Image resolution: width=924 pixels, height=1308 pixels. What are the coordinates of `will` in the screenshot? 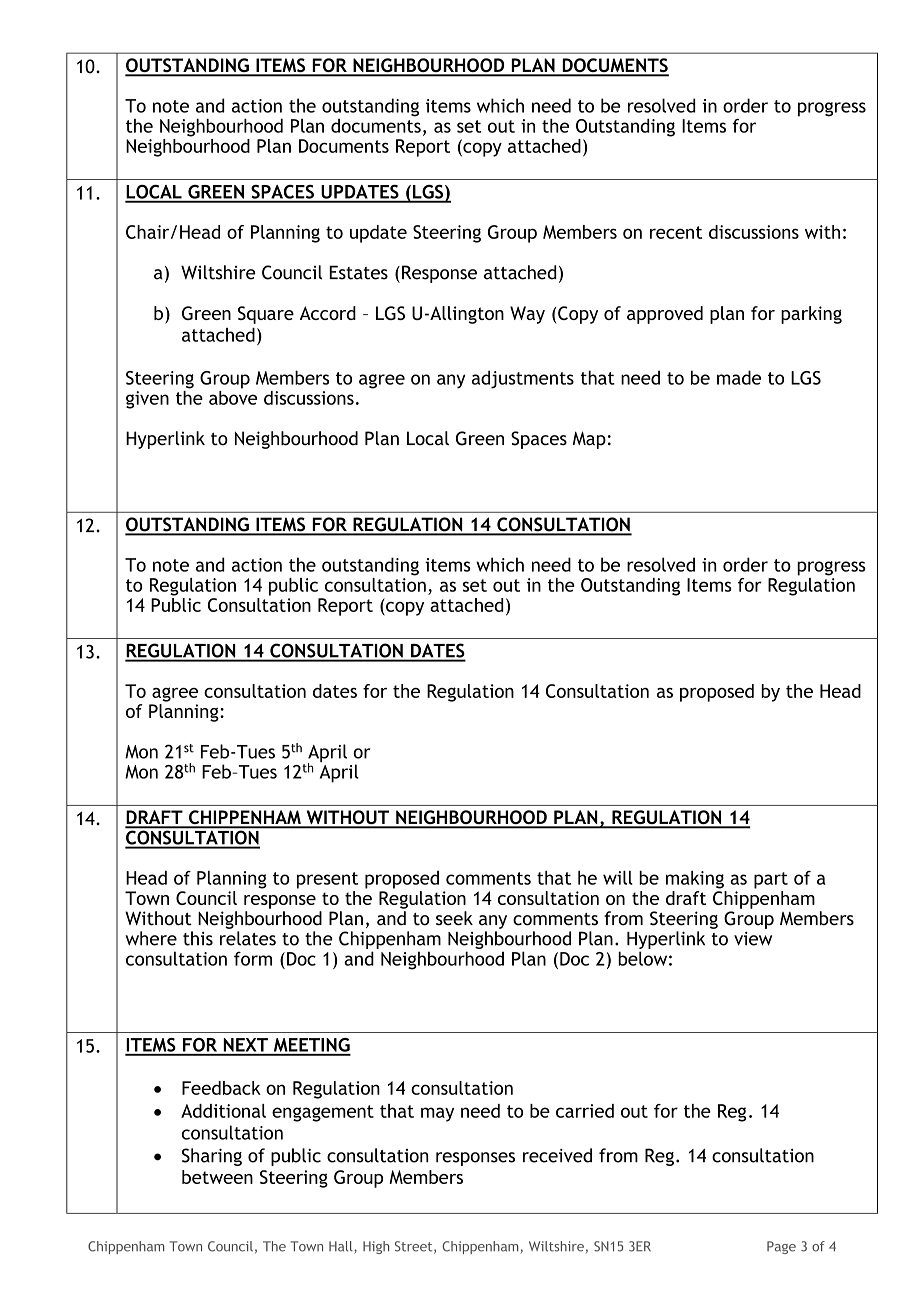 It's located at (618, 878).
